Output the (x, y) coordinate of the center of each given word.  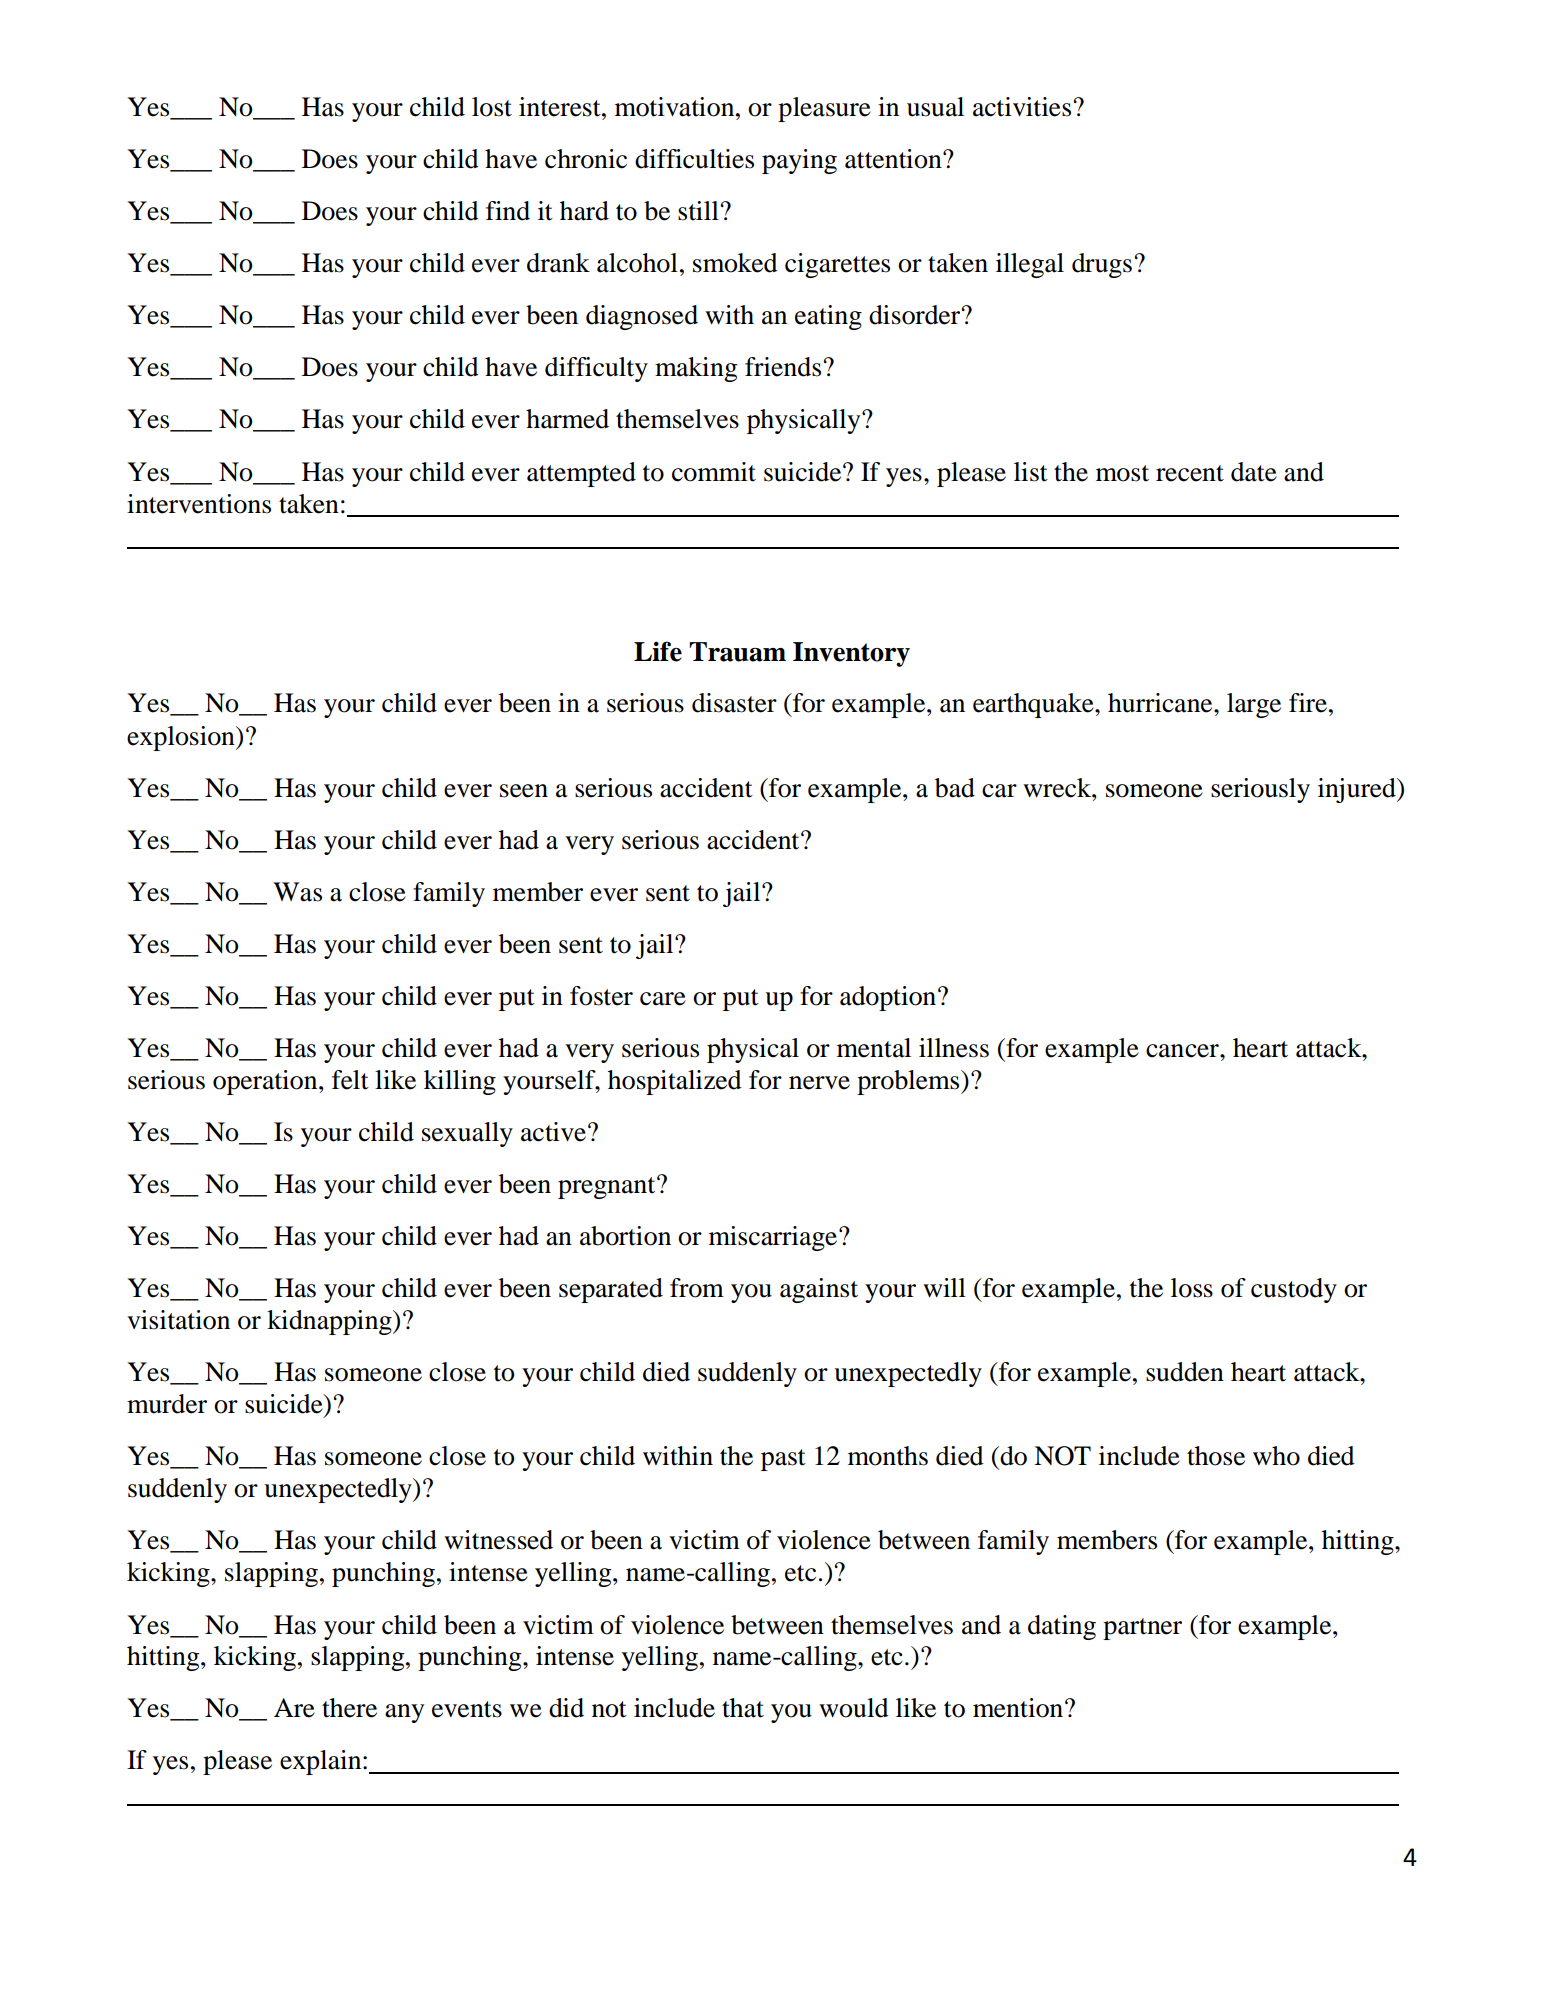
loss (1192, 1288)
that (743, 1708)
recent (1190, 473)
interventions (199, 504)
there (349, 1708)
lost (492, 107)
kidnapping (330, 1322)
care (663, 999)
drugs (1102, 265)
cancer (1183, 1051)
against (819, 1290)
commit (714, 472)
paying (799, 161)
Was (297, 892)
